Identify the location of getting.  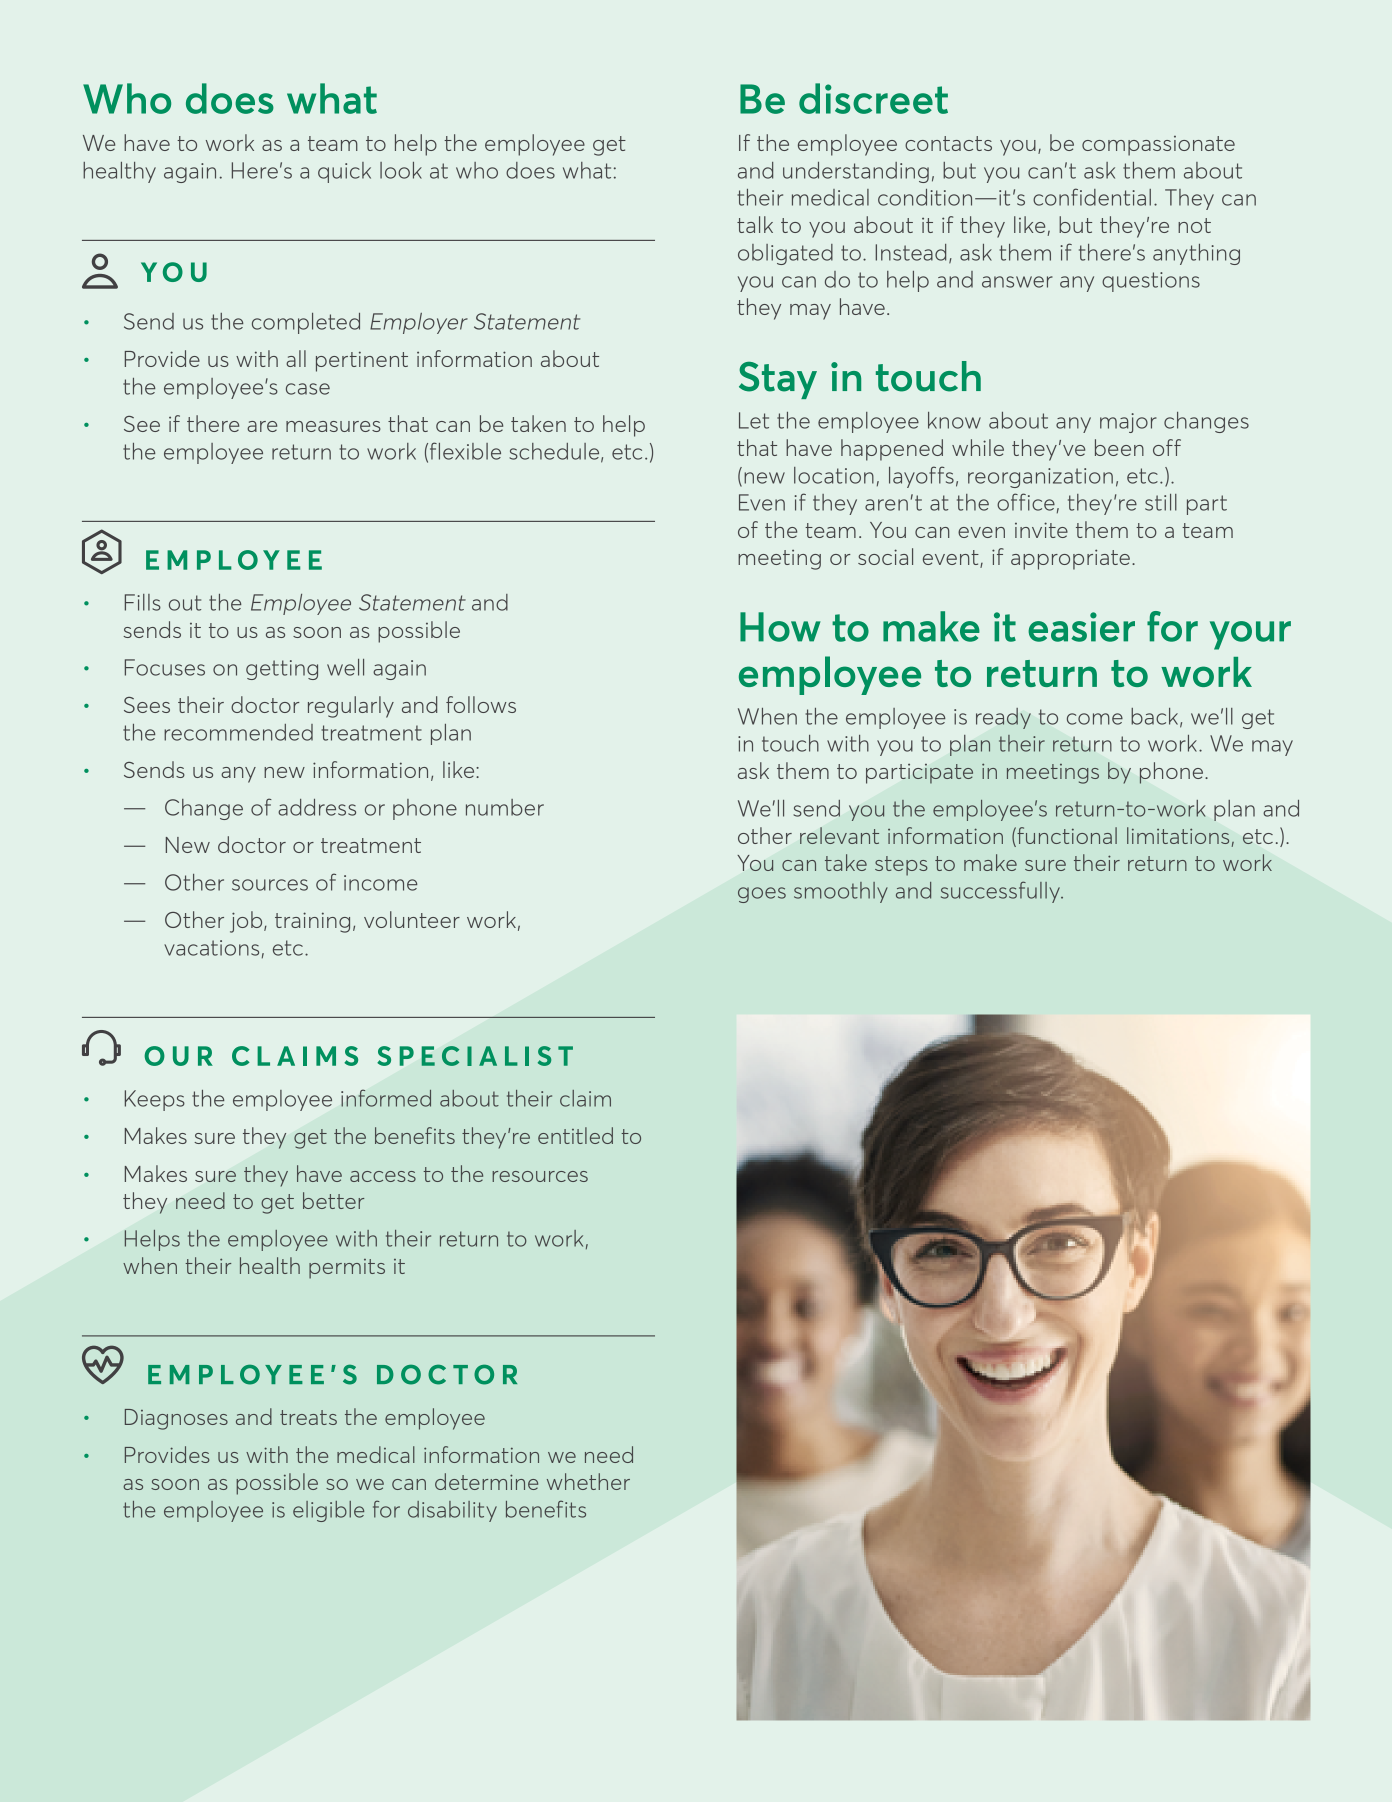
(282, 670).
